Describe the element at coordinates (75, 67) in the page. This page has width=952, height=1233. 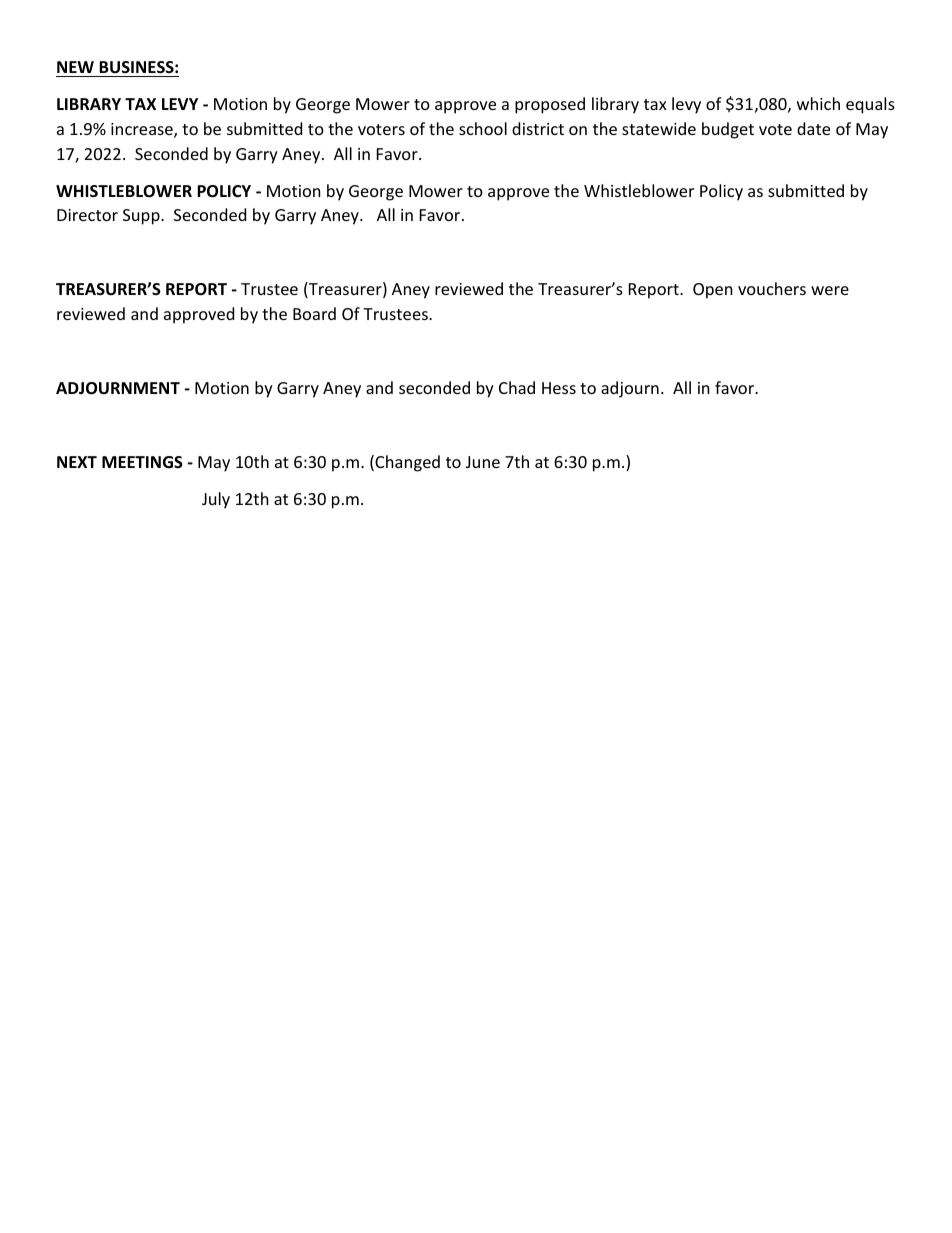
I see `NEW` at that location.
